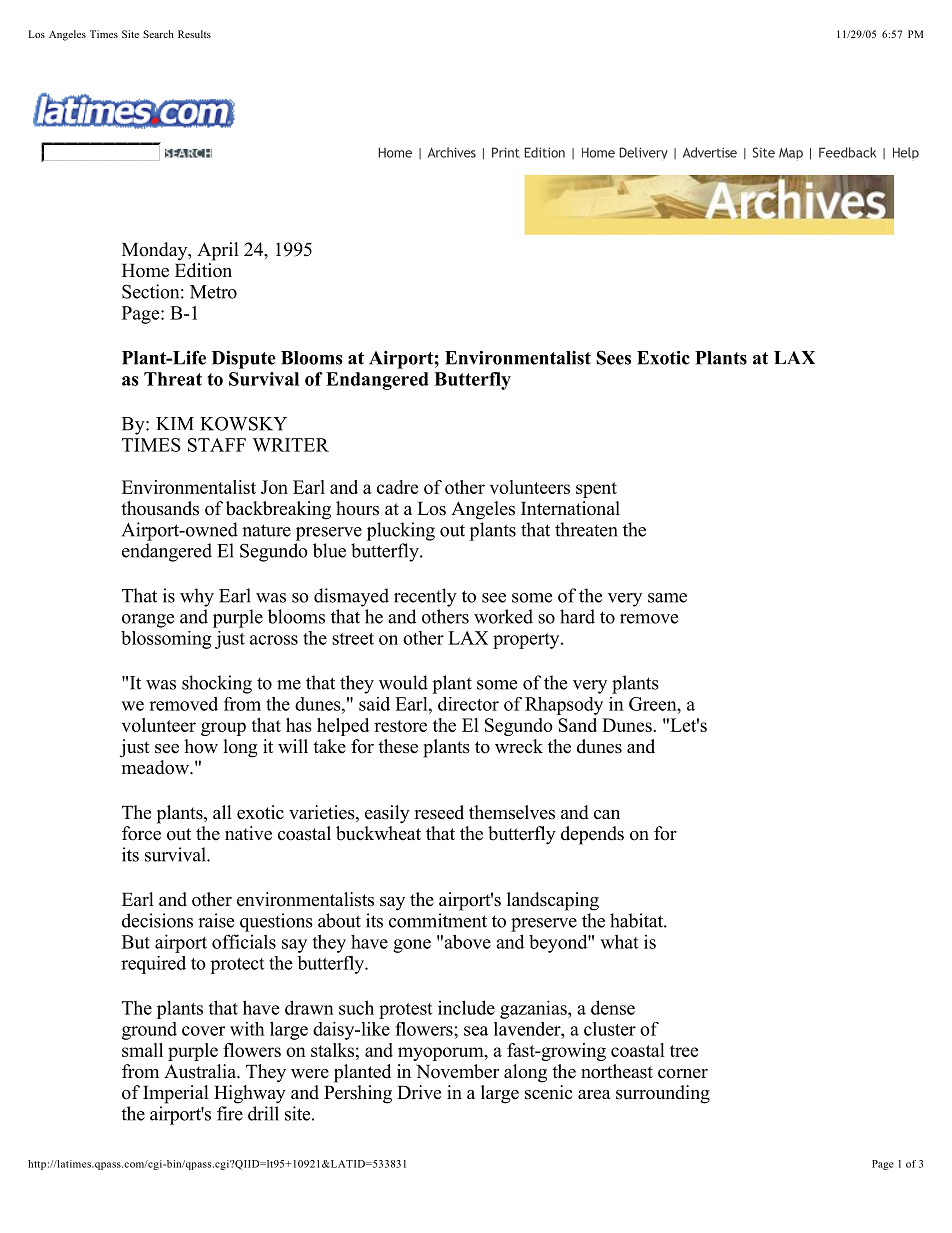  What do you see at coordinates (248, 833) in the screenshot?
I see `native` at bounding box center [248, 833].
